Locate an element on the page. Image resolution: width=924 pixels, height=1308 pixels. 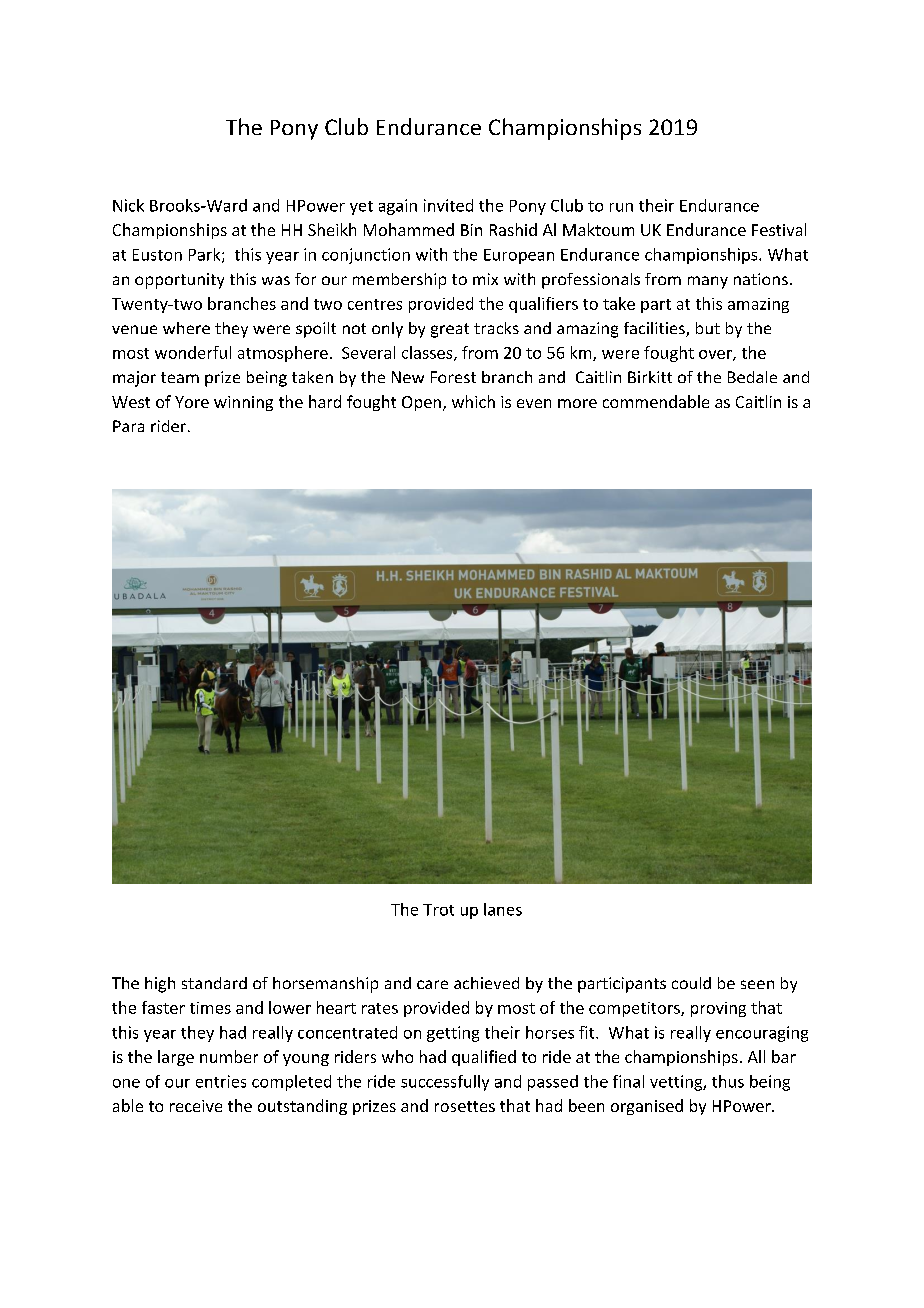
Para is located at coordinates (128, 426).
